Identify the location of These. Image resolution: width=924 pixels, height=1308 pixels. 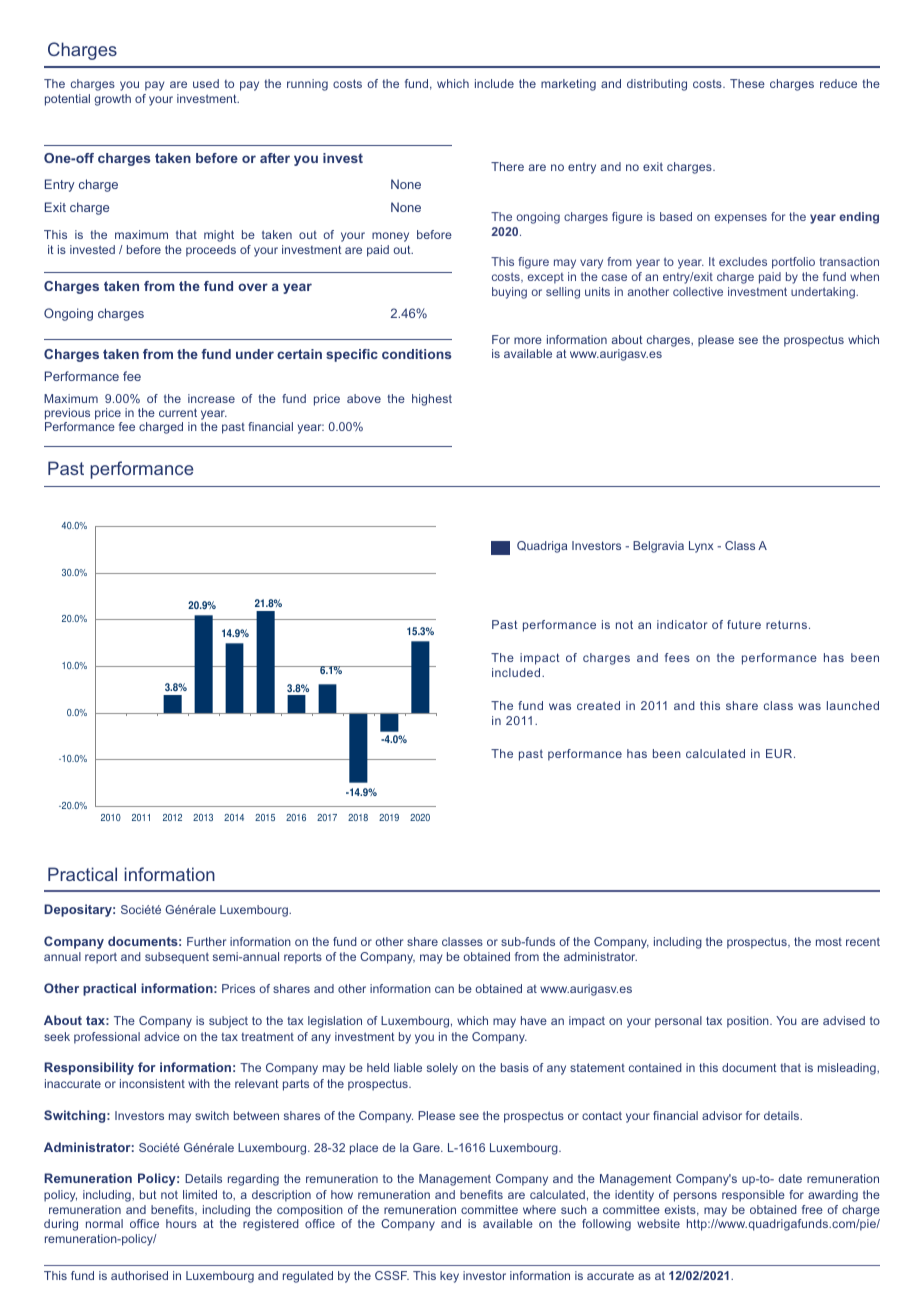
(747, 83).
